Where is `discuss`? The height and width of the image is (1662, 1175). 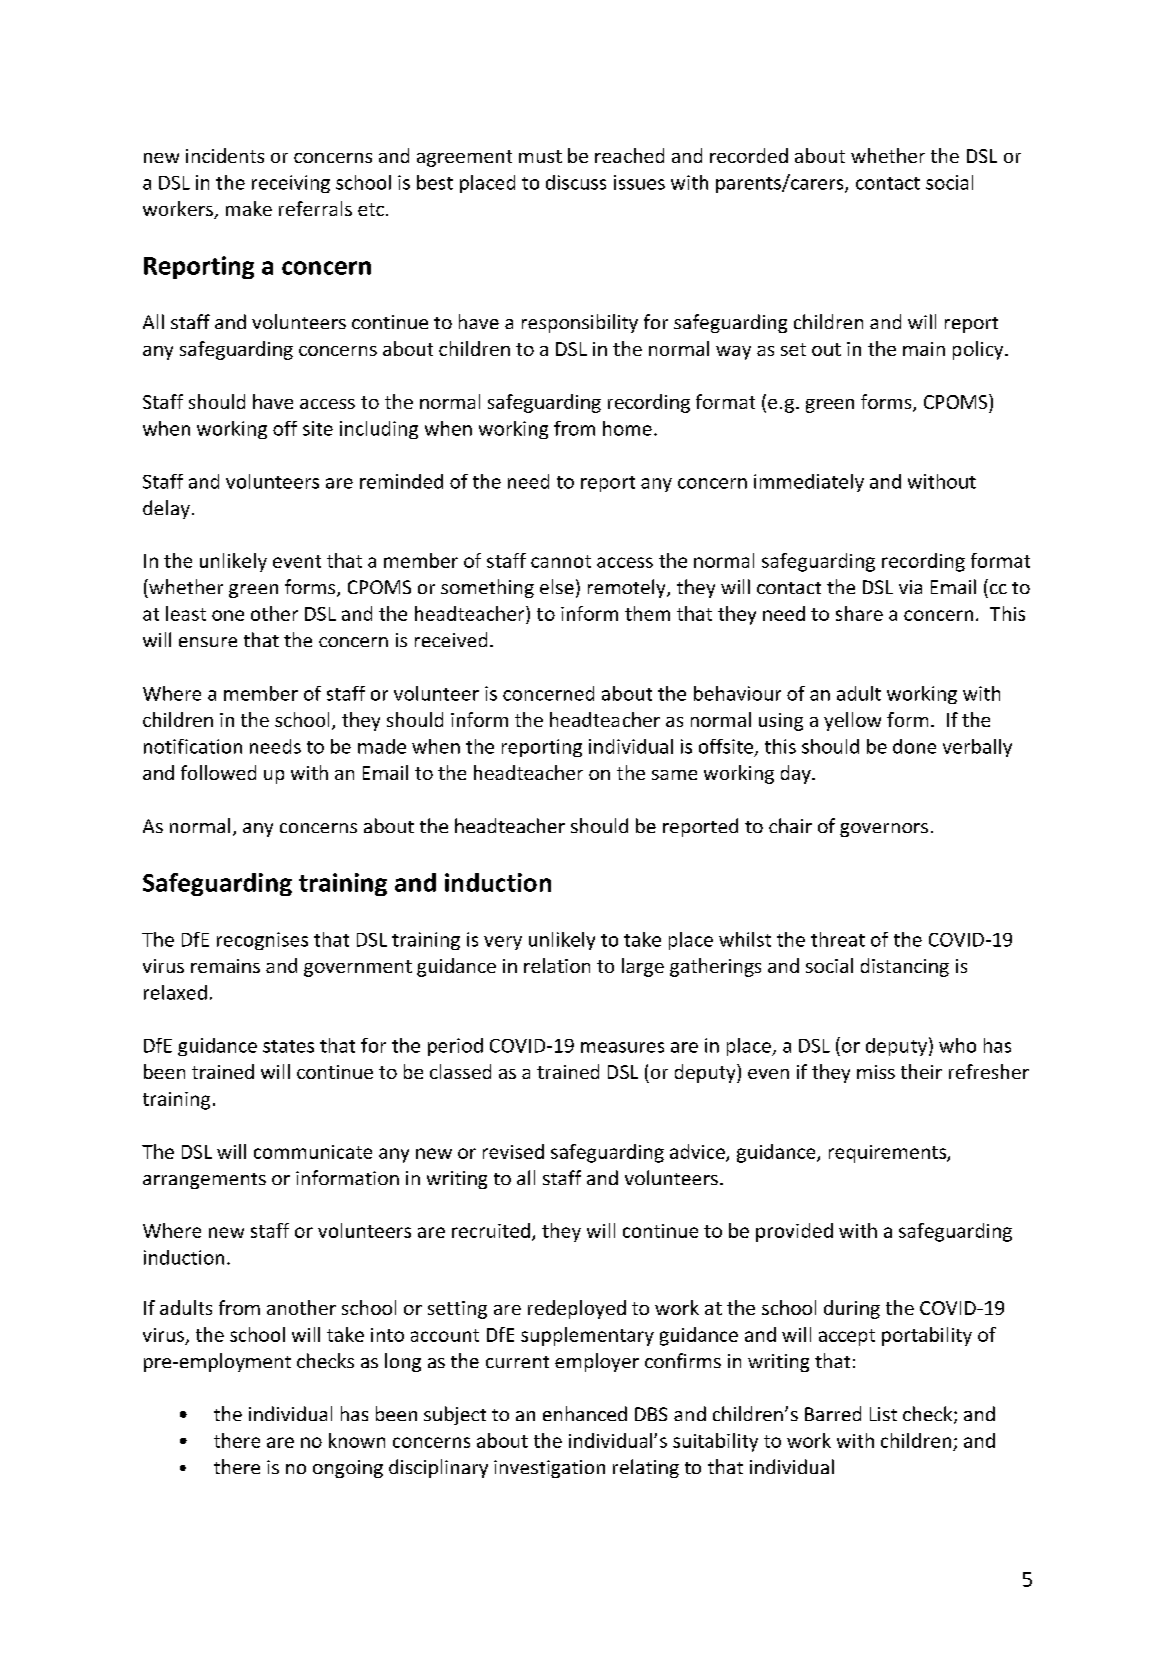
discuss is located at coordinates (576, 182).
